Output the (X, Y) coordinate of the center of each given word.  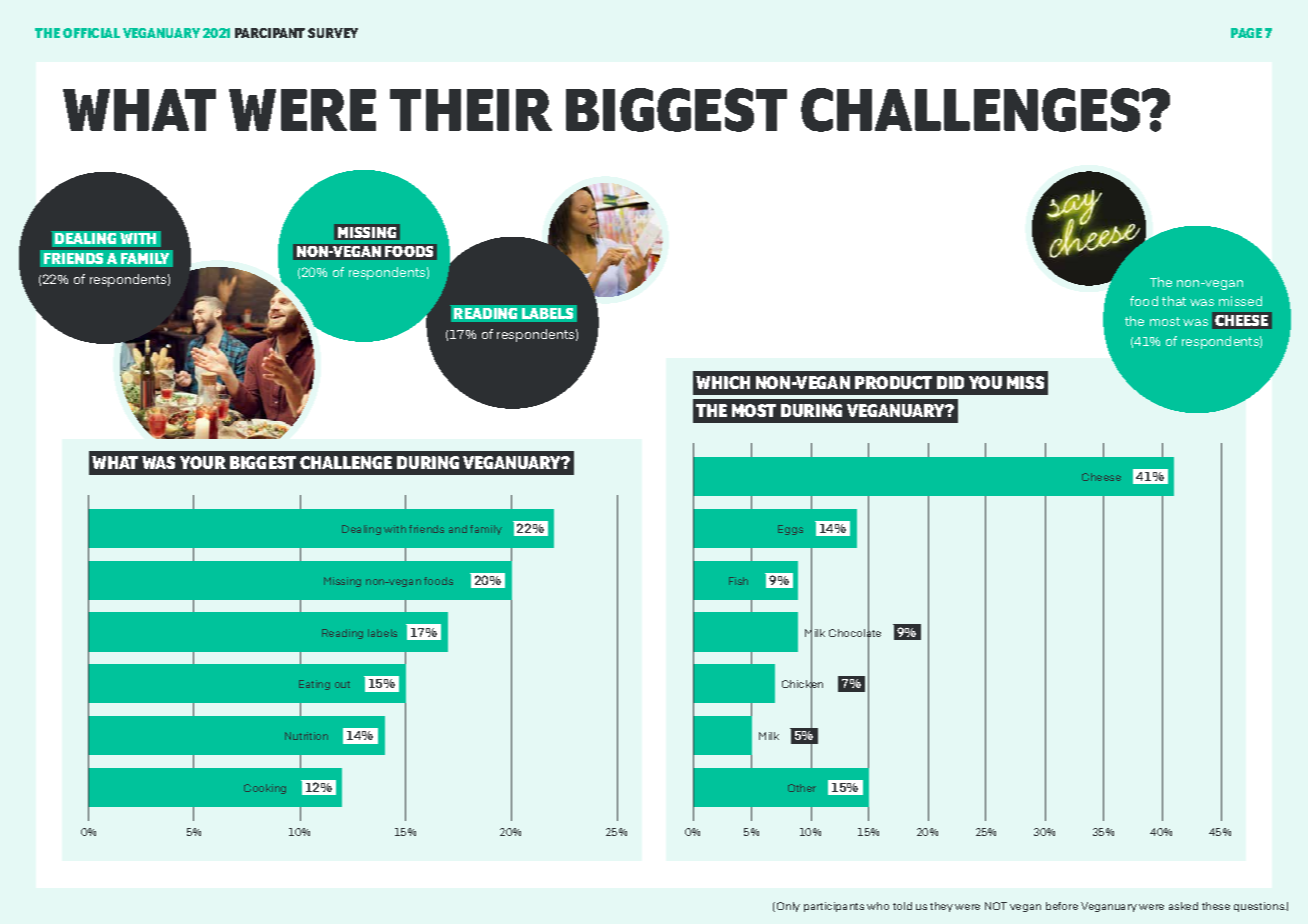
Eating (314, 685)
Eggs (790, 530)
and (458, 529)
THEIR (471, 110)
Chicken (802, 685)
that (1174, 301)
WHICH (723, 382)
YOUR (203, 462)
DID (950, 382)
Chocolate (855, 633)
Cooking (265, 789)
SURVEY (333, 33)
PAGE (1246, 33)
